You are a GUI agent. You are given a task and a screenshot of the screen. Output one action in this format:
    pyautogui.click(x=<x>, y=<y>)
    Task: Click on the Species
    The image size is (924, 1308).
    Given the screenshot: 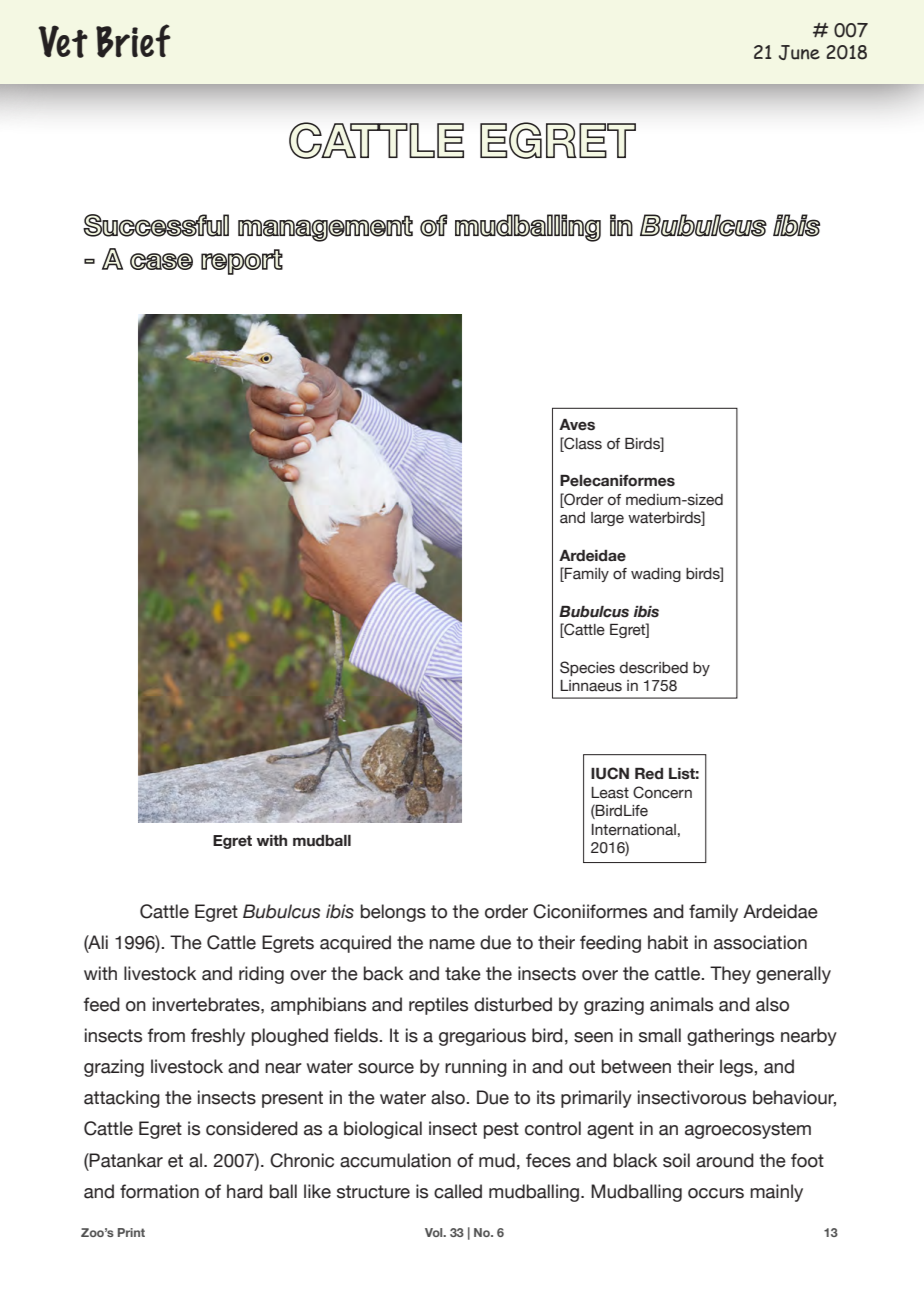 What is the action you would take?
    pyautogui.click(x=587, y=668)
